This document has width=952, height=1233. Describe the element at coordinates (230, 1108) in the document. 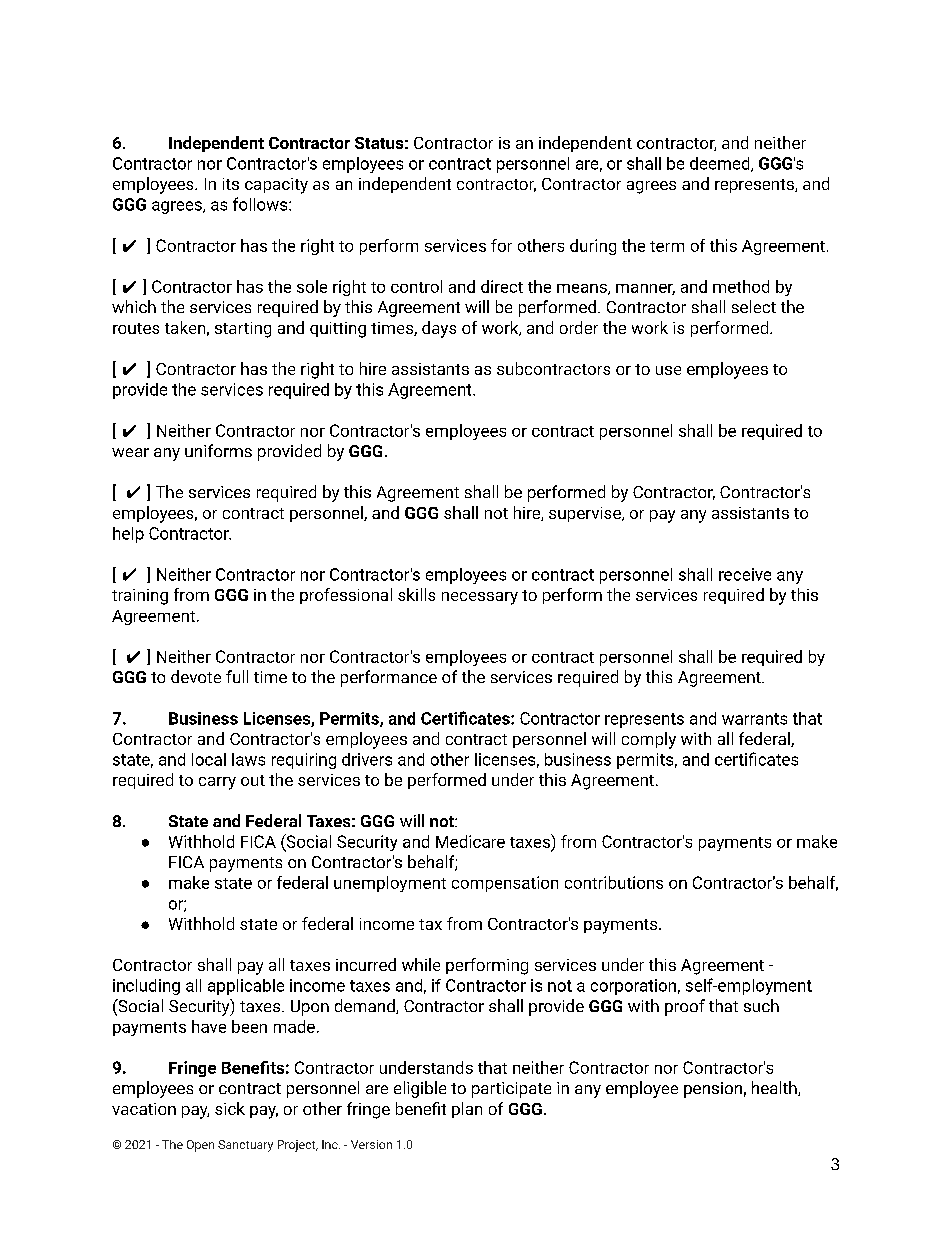

I see `sick` at that location.
